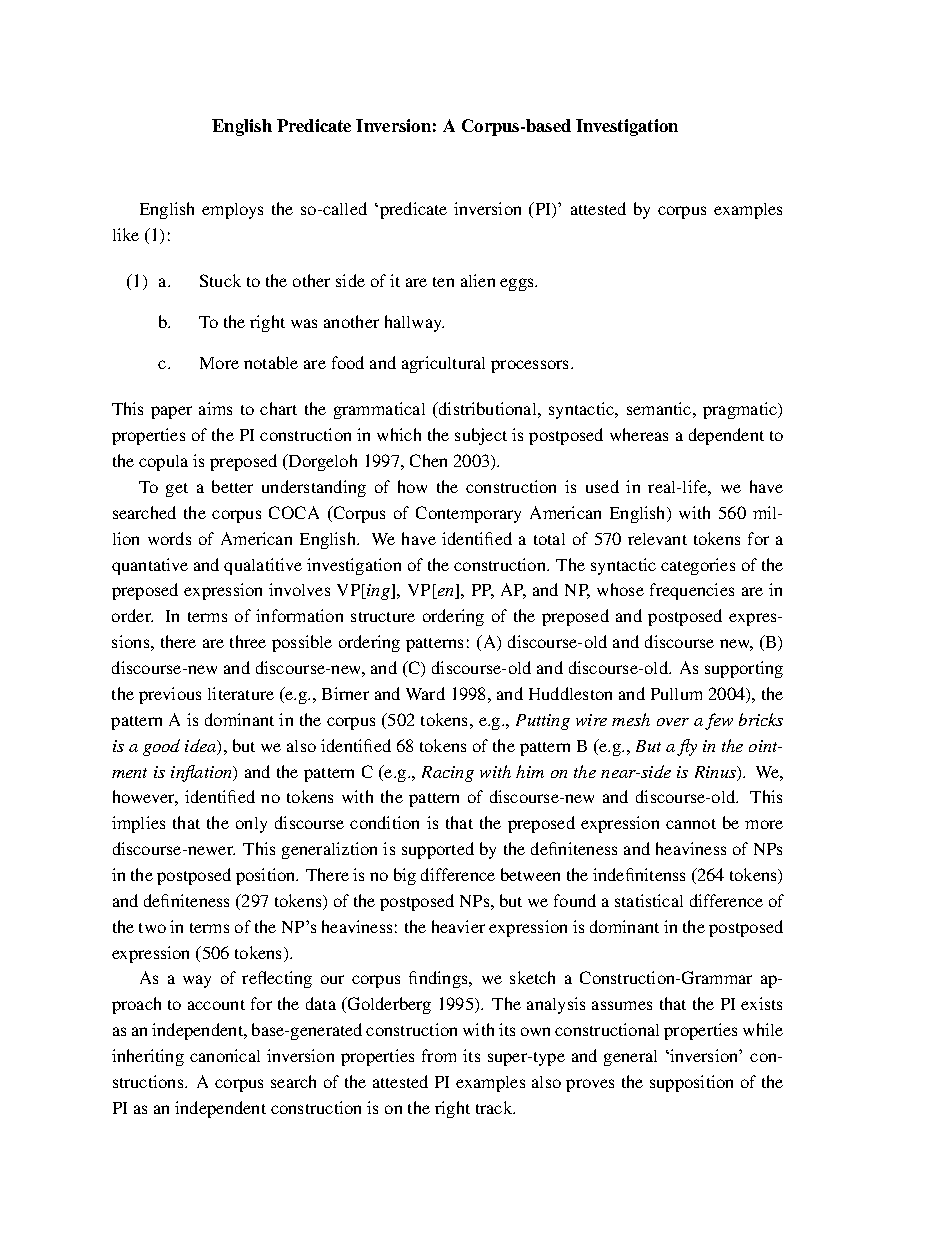 The width and height of the document is (952, 1233). What do you see at coordinates (478, 280) in the document?
I see `alien` at bounding box center [478, 280].
